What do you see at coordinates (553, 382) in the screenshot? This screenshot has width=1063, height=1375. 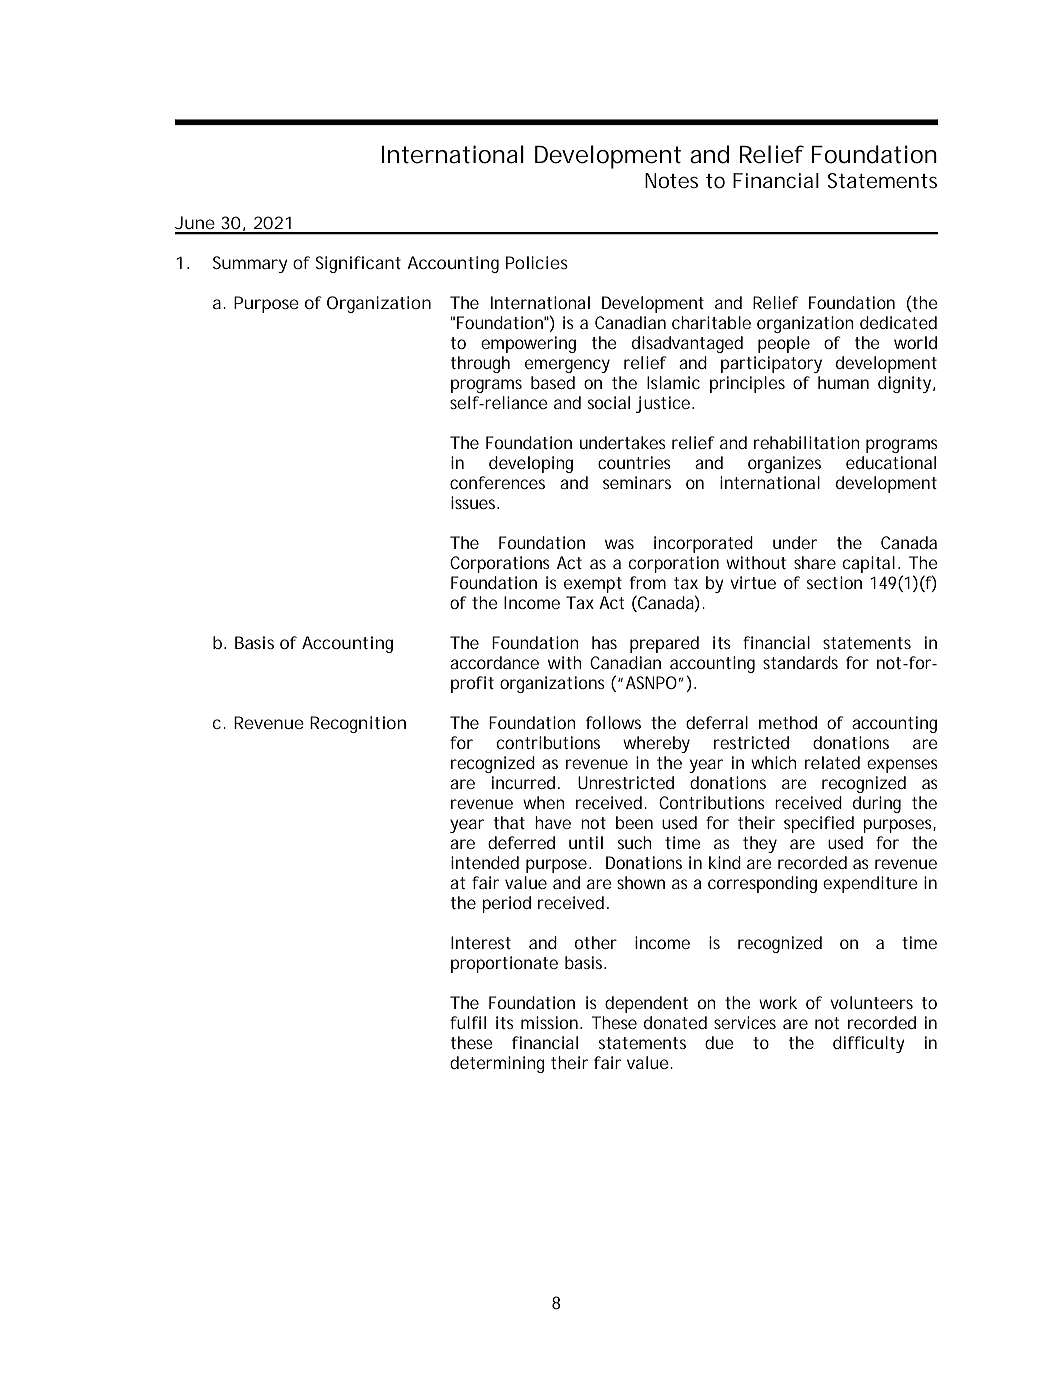 I see `based` at bounding box center [553, 382].
